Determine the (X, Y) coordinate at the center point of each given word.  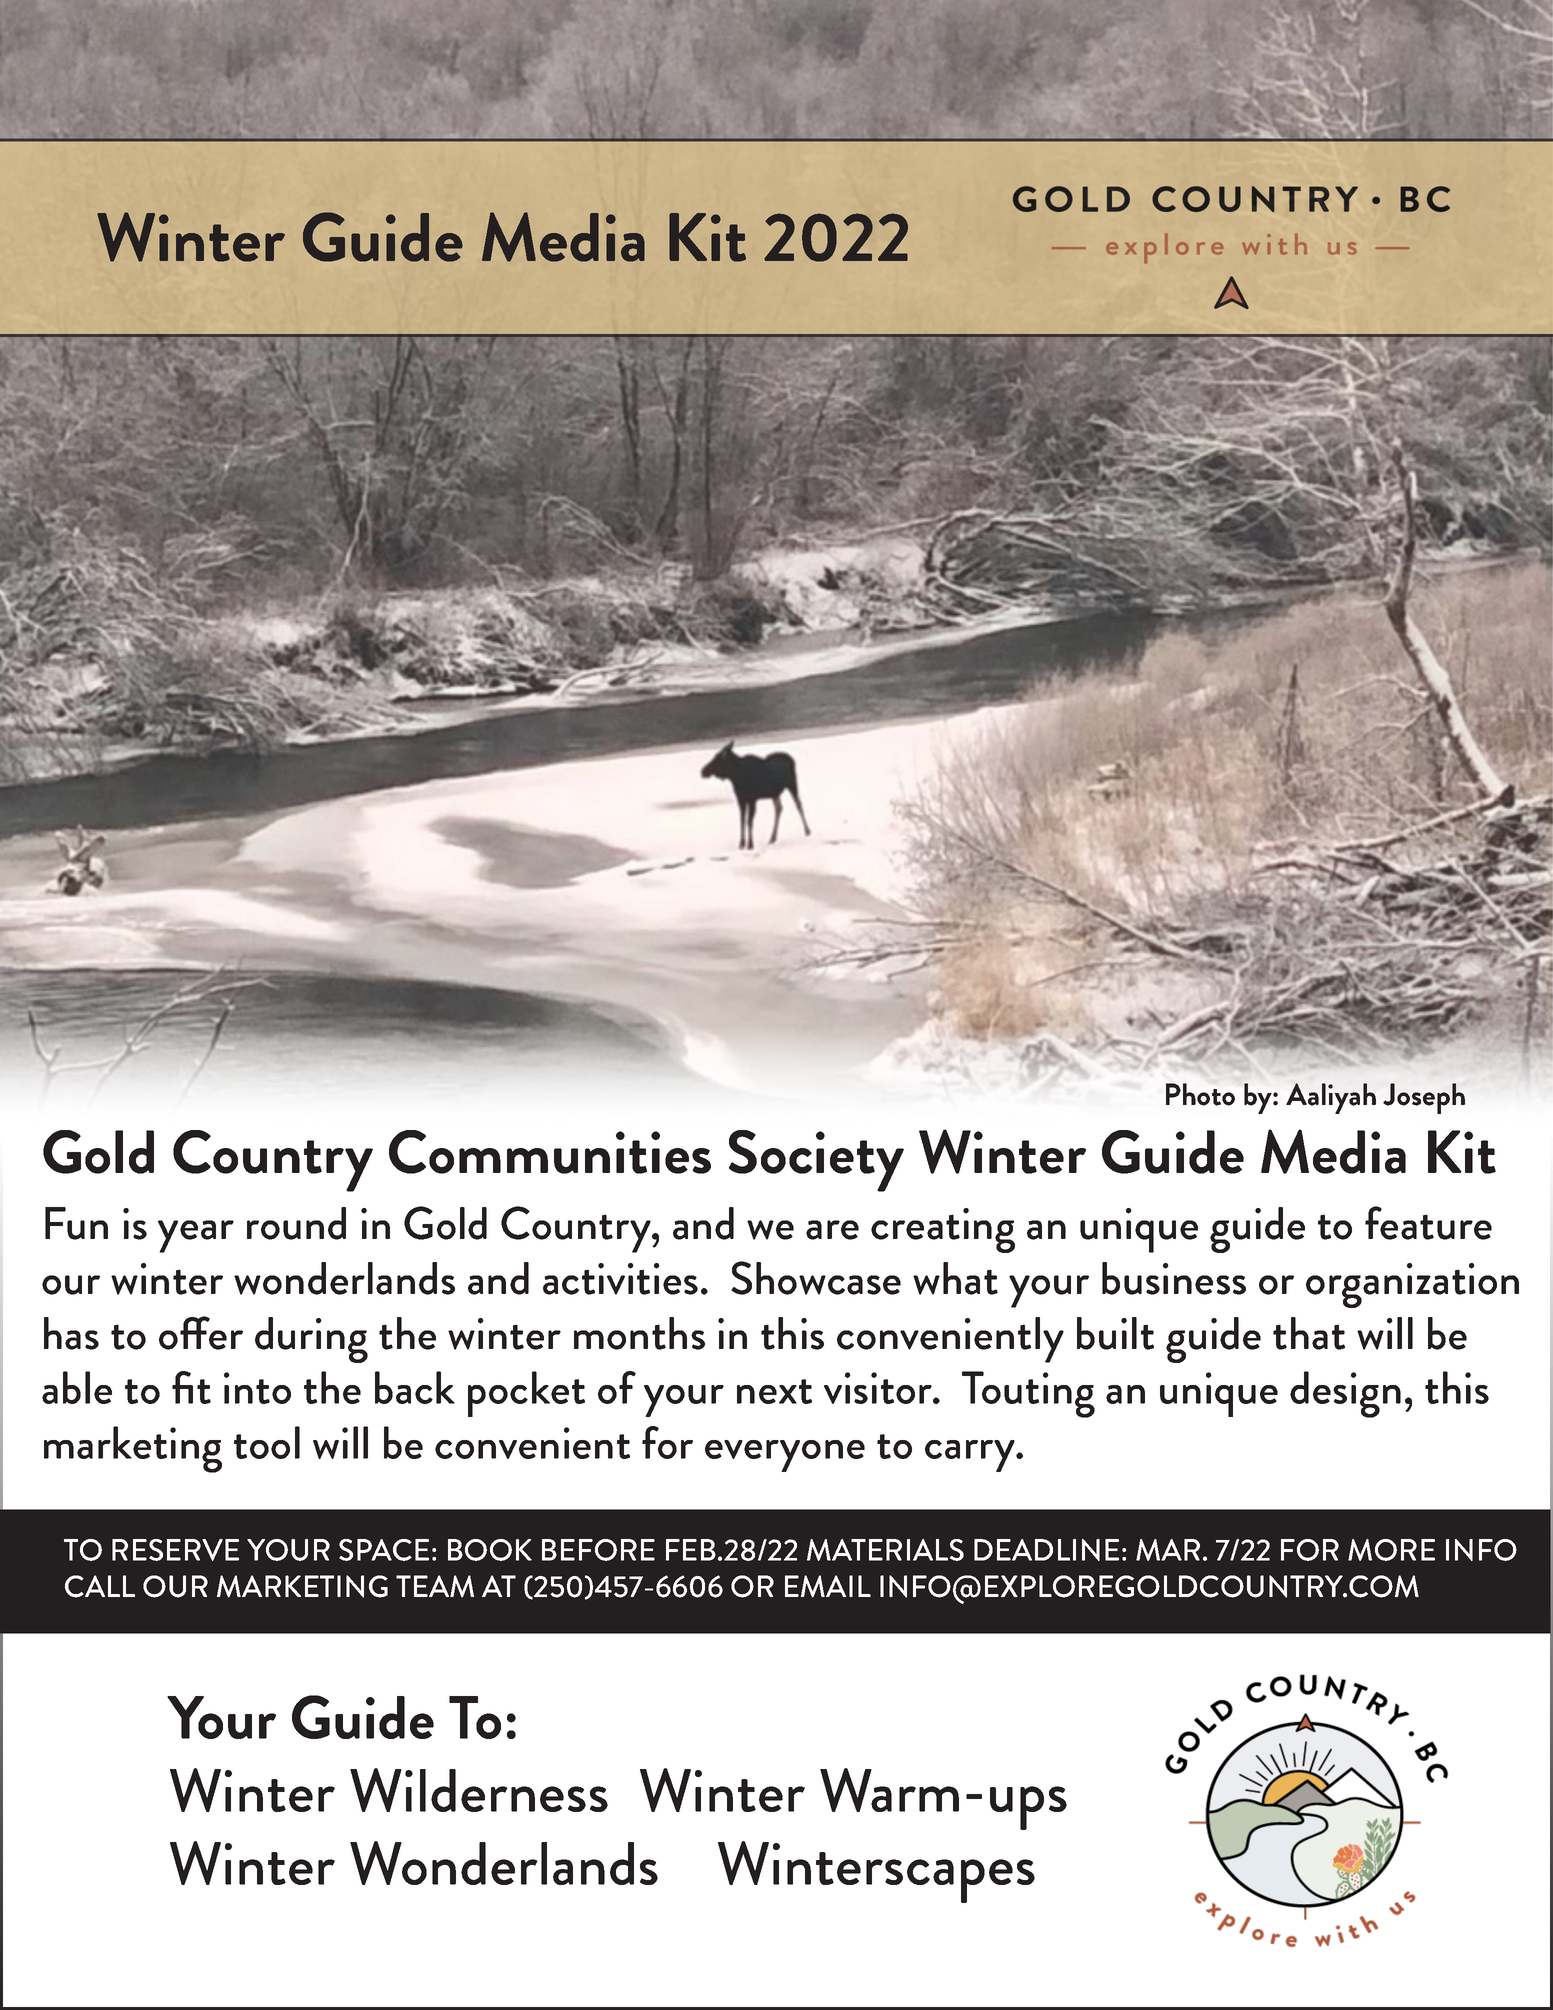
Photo (1200, 1094)
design (1345, 1394)
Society (816, 1161)
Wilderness (479, 1790)
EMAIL (828, 1586)
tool (267, 1442)
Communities (550, 1152)
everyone (785, 1456)
